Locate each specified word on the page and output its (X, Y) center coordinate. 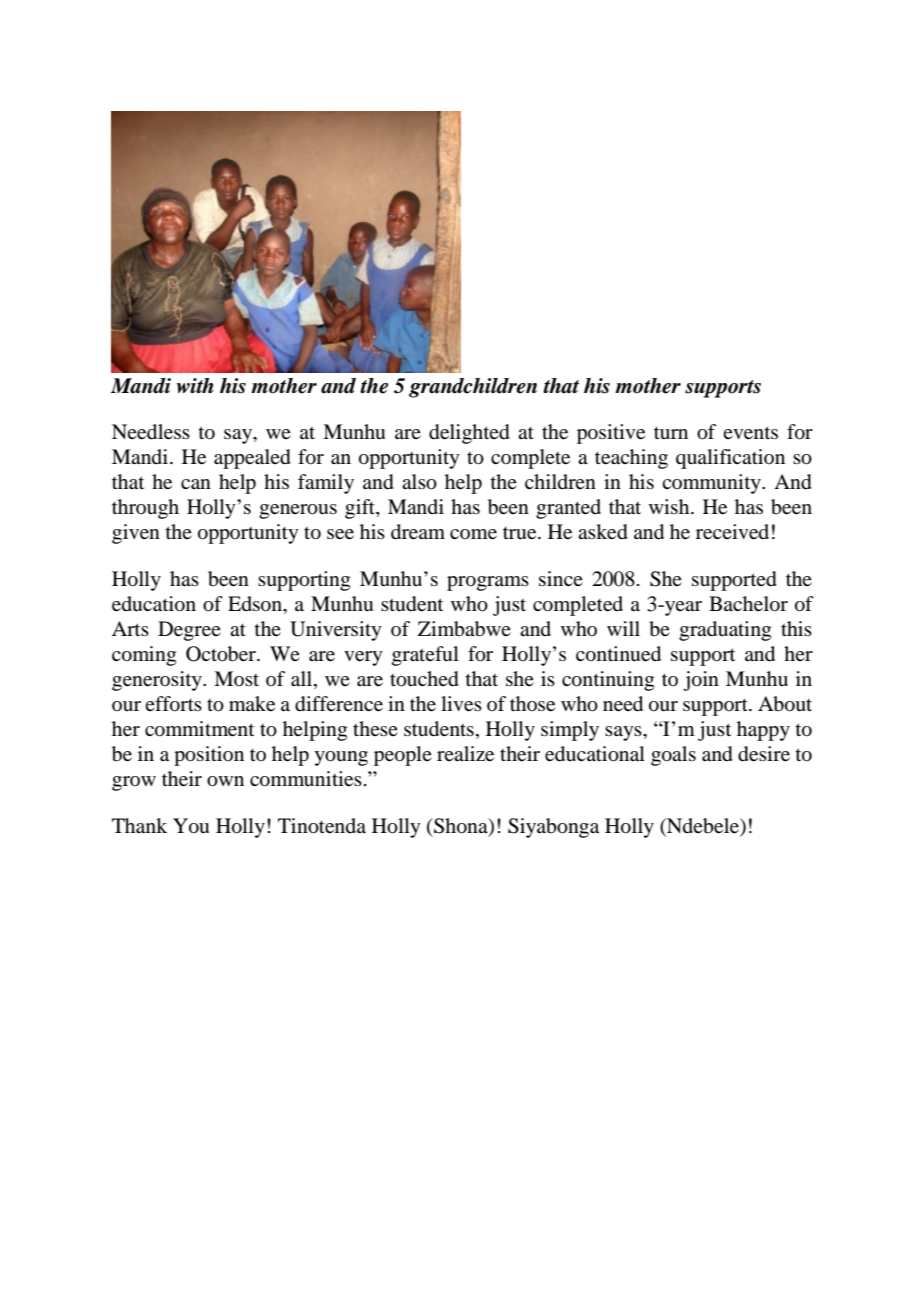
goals (673, 756)
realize (465, 754)
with (195, 385)
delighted (469, 434)
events (750, 433)
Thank (139, 826)
